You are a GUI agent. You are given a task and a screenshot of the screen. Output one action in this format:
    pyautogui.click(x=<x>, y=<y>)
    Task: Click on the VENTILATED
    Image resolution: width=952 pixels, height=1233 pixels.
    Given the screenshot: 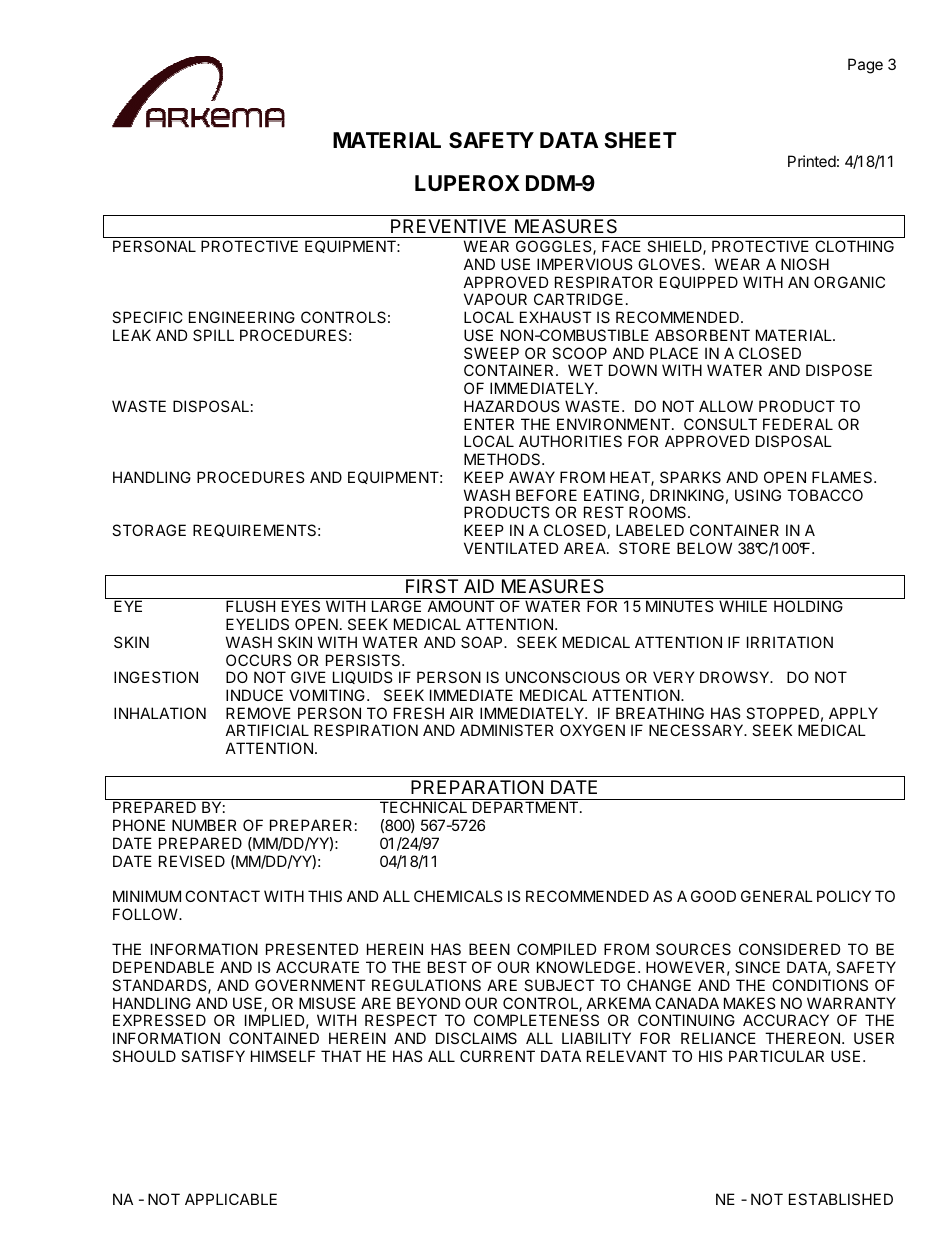 What is the action you would take?
    pyautogui.click(x=511, y=548)
